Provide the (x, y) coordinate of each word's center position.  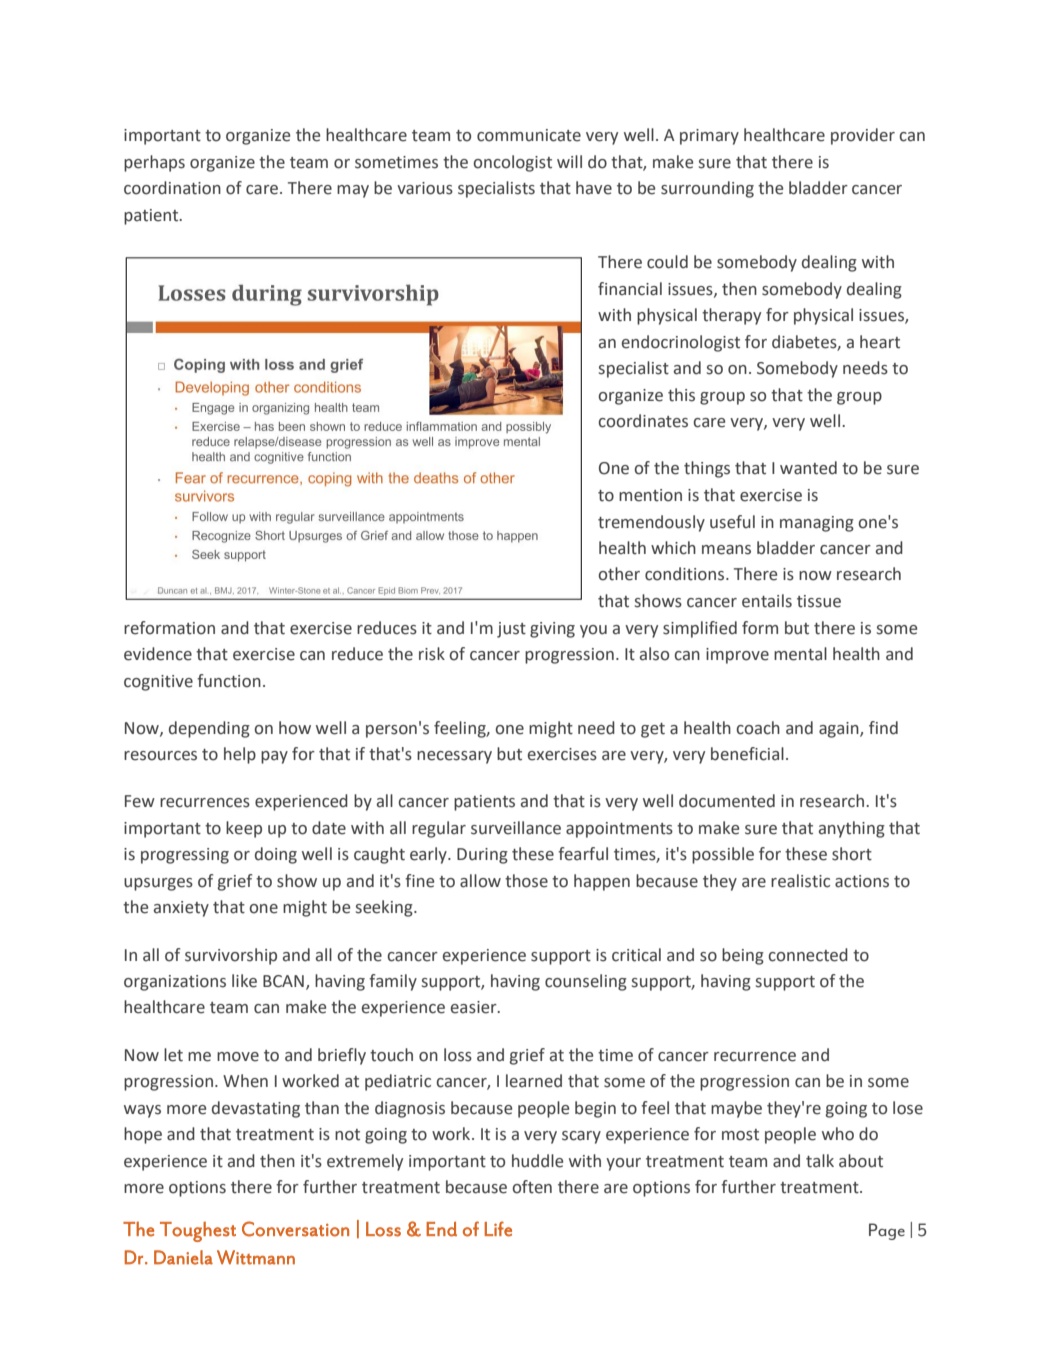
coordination (172, 188)
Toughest (198, 1232)
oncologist (512, 163)
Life (498, 1229)
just (511, 630)
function (229, 681)
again (840, 730)
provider (863, 136)
